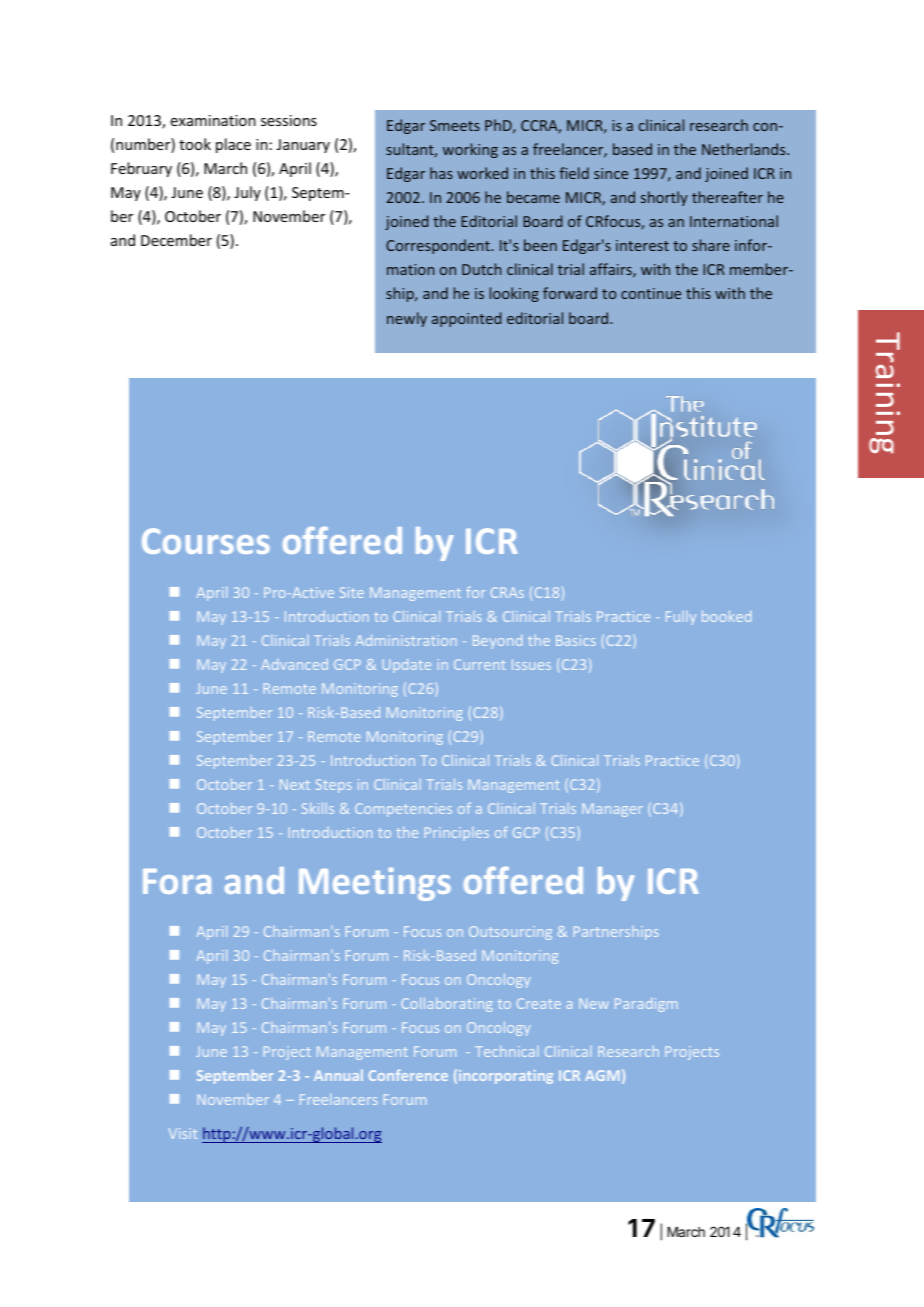  What do you see at coordinates (612, 810) in the screenshot?
I see `Manager` at bounding box center [612, 810].
